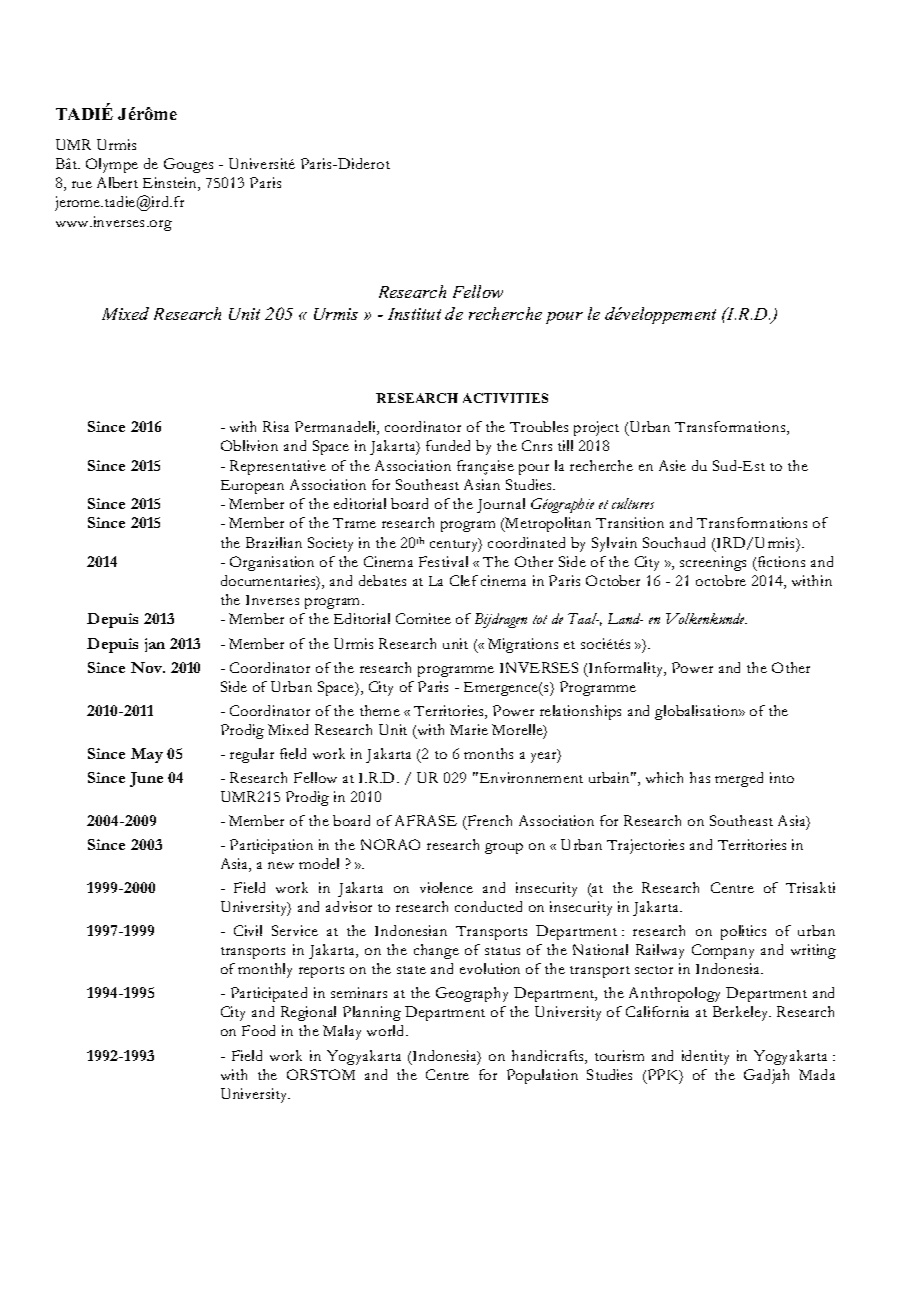  Describe the element at coordinates (505, 398) in the document. I see `ACTIVITIES` at that location.
